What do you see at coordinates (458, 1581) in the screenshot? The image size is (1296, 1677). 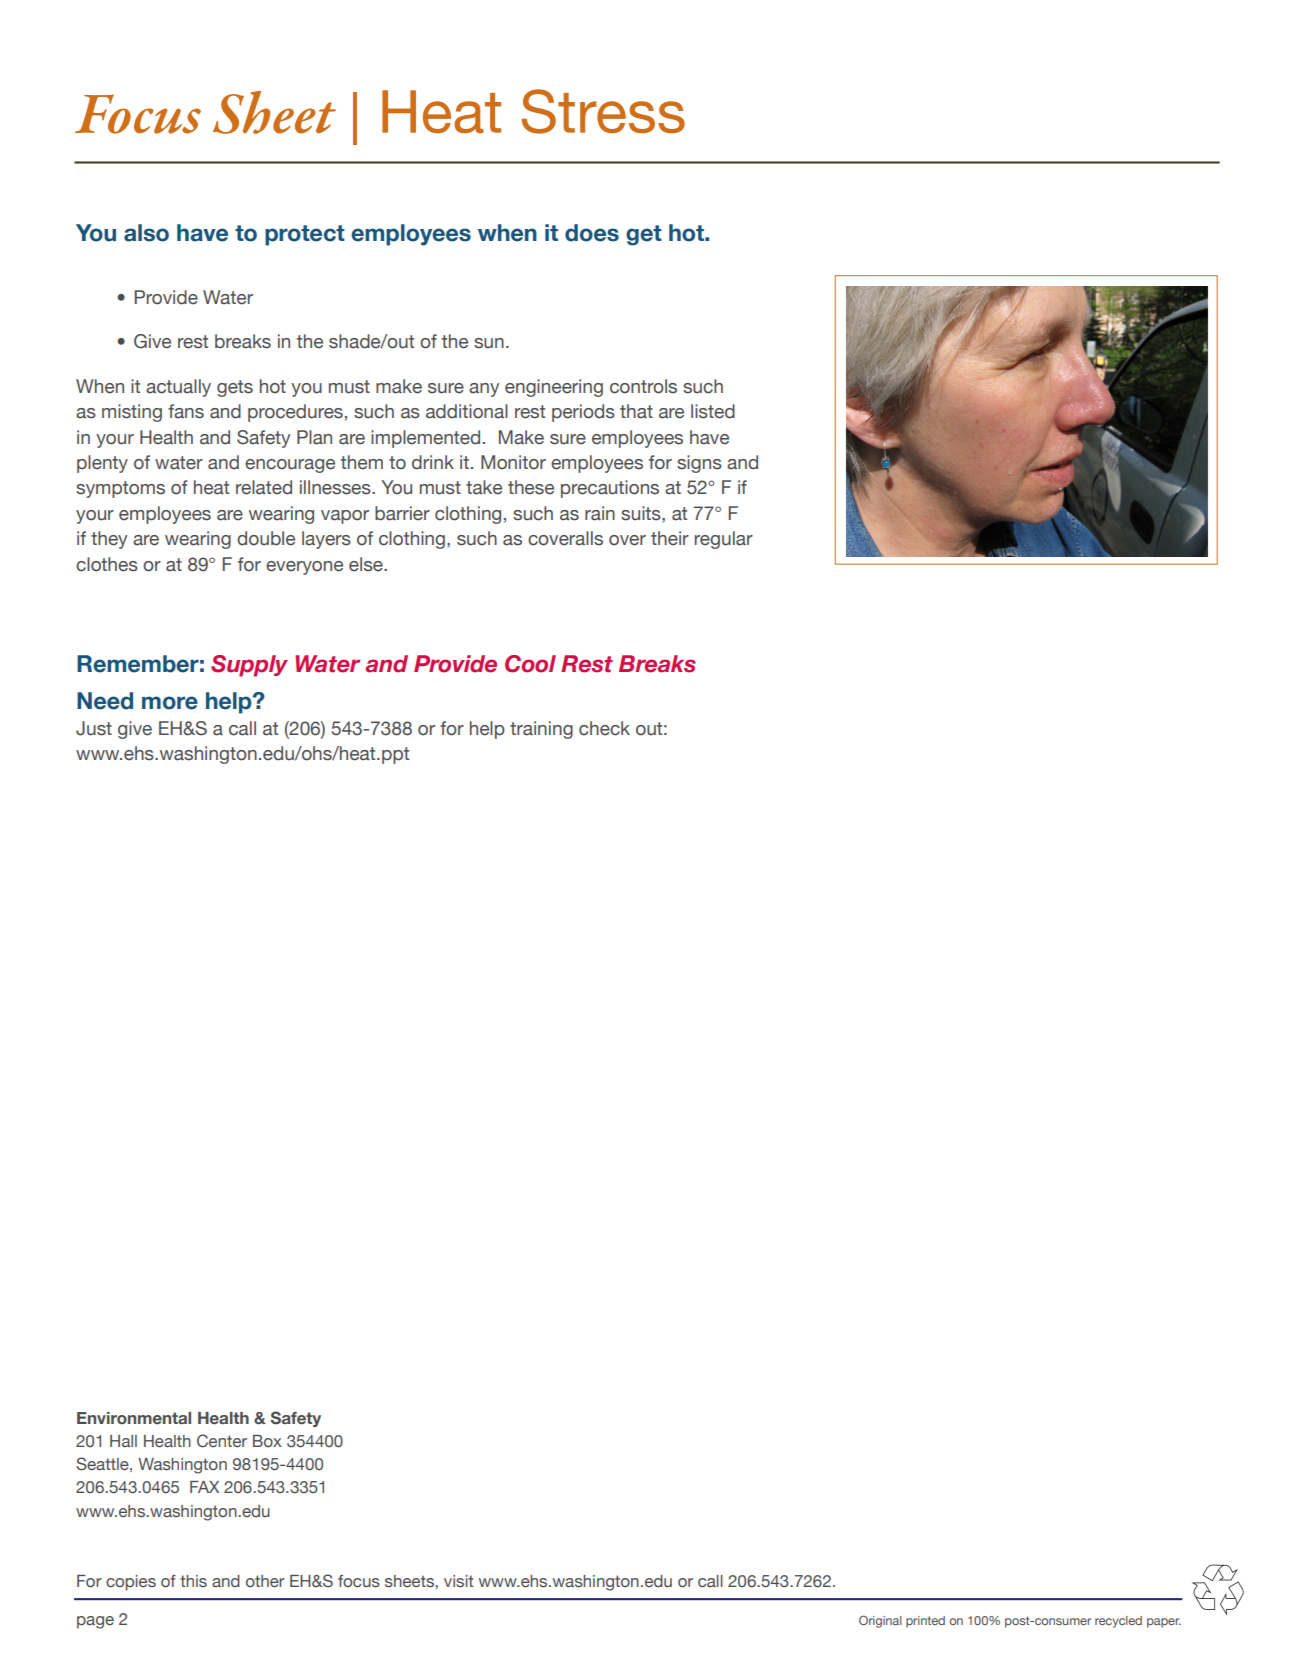 I see `visit` at bounding box center [458, 1581].
